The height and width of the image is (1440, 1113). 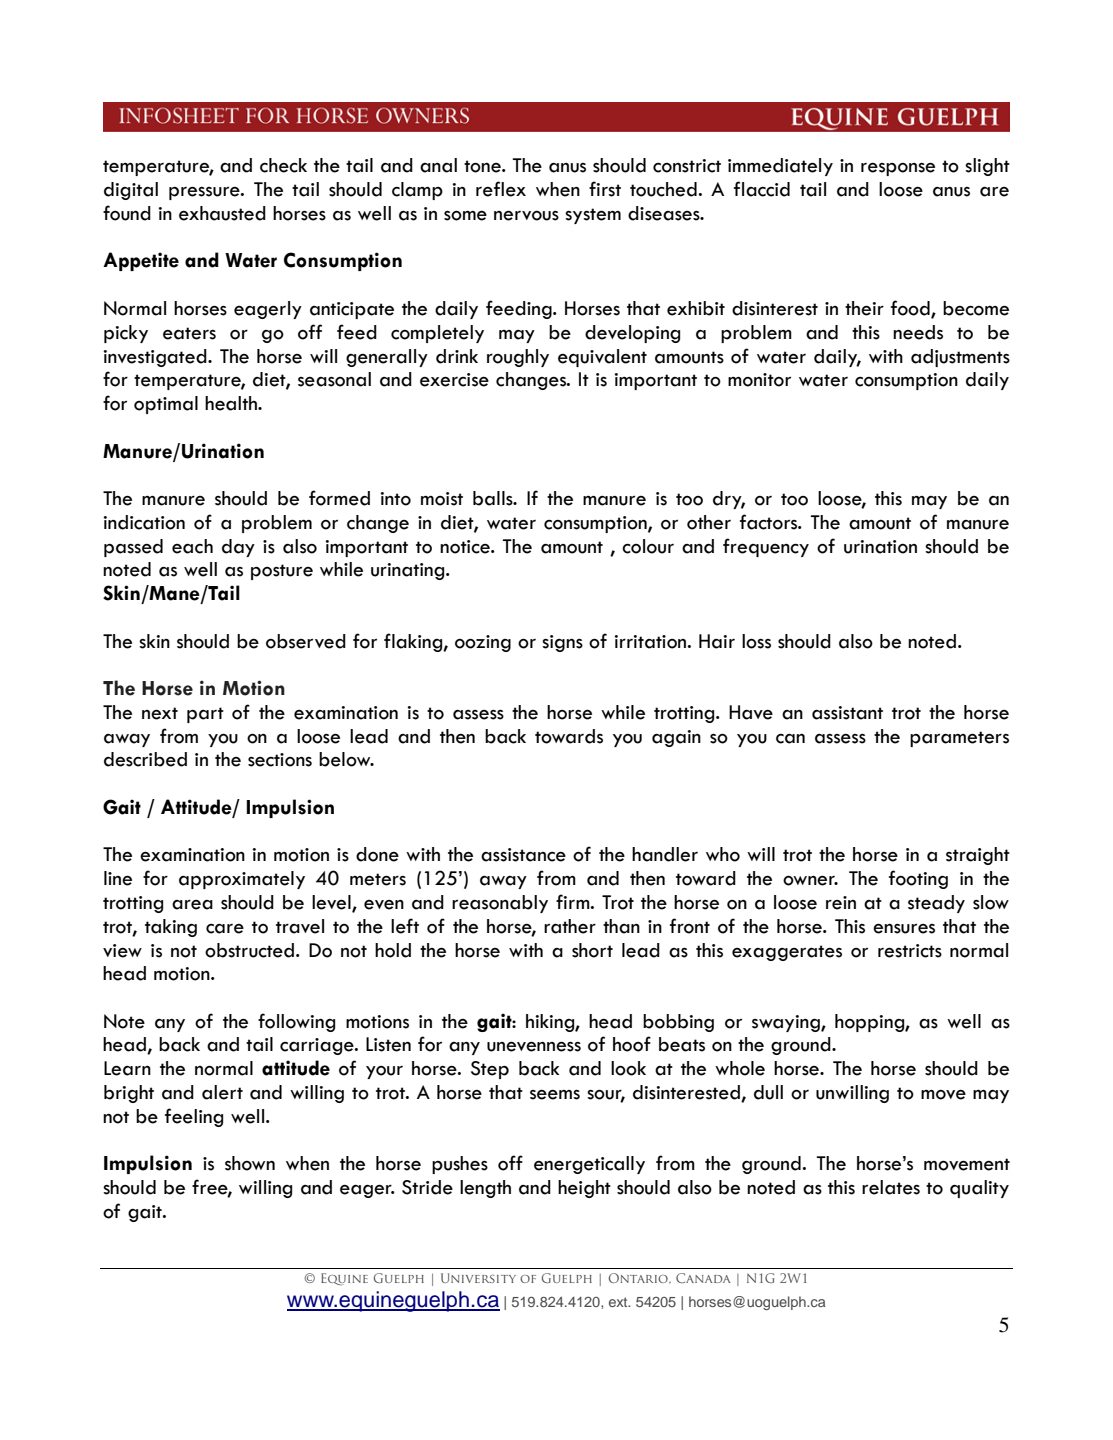 What do you see at coordinates (238, 548) in the image?
I see `day` at bounding box center [238, 548].
